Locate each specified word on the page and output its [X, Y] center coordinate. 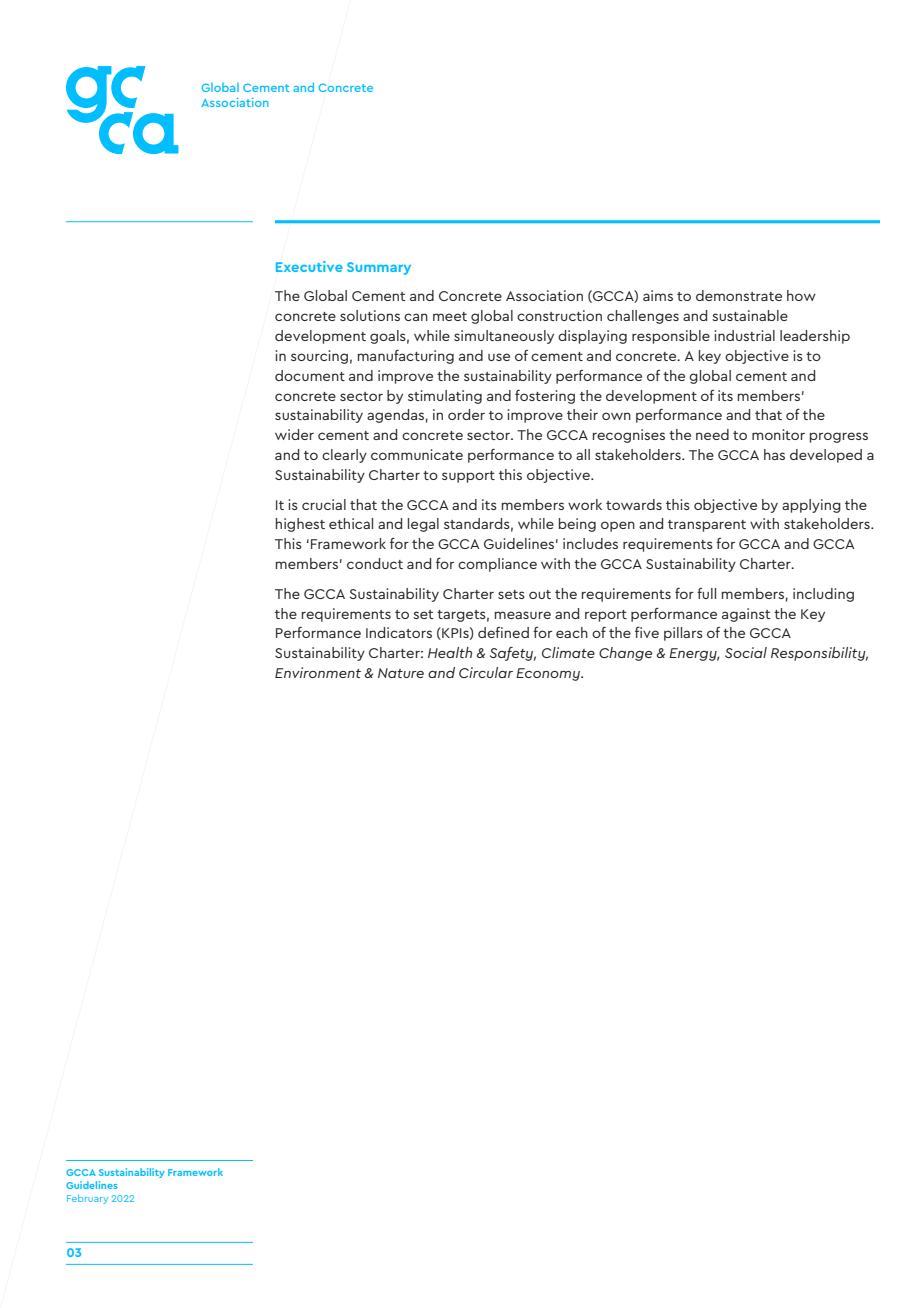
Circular [486, 672]
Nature [401, 673]
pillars [683, 634]
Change [625, 654]
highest [300, 525]
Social [746, 652]
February [87, 1199]
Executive [309, 266]
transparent [707, 526]
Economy [549, 674]
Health [450, 652]
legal [423, 525]
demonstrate [739, 295]
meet [450, 316]
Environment [318, 672]
